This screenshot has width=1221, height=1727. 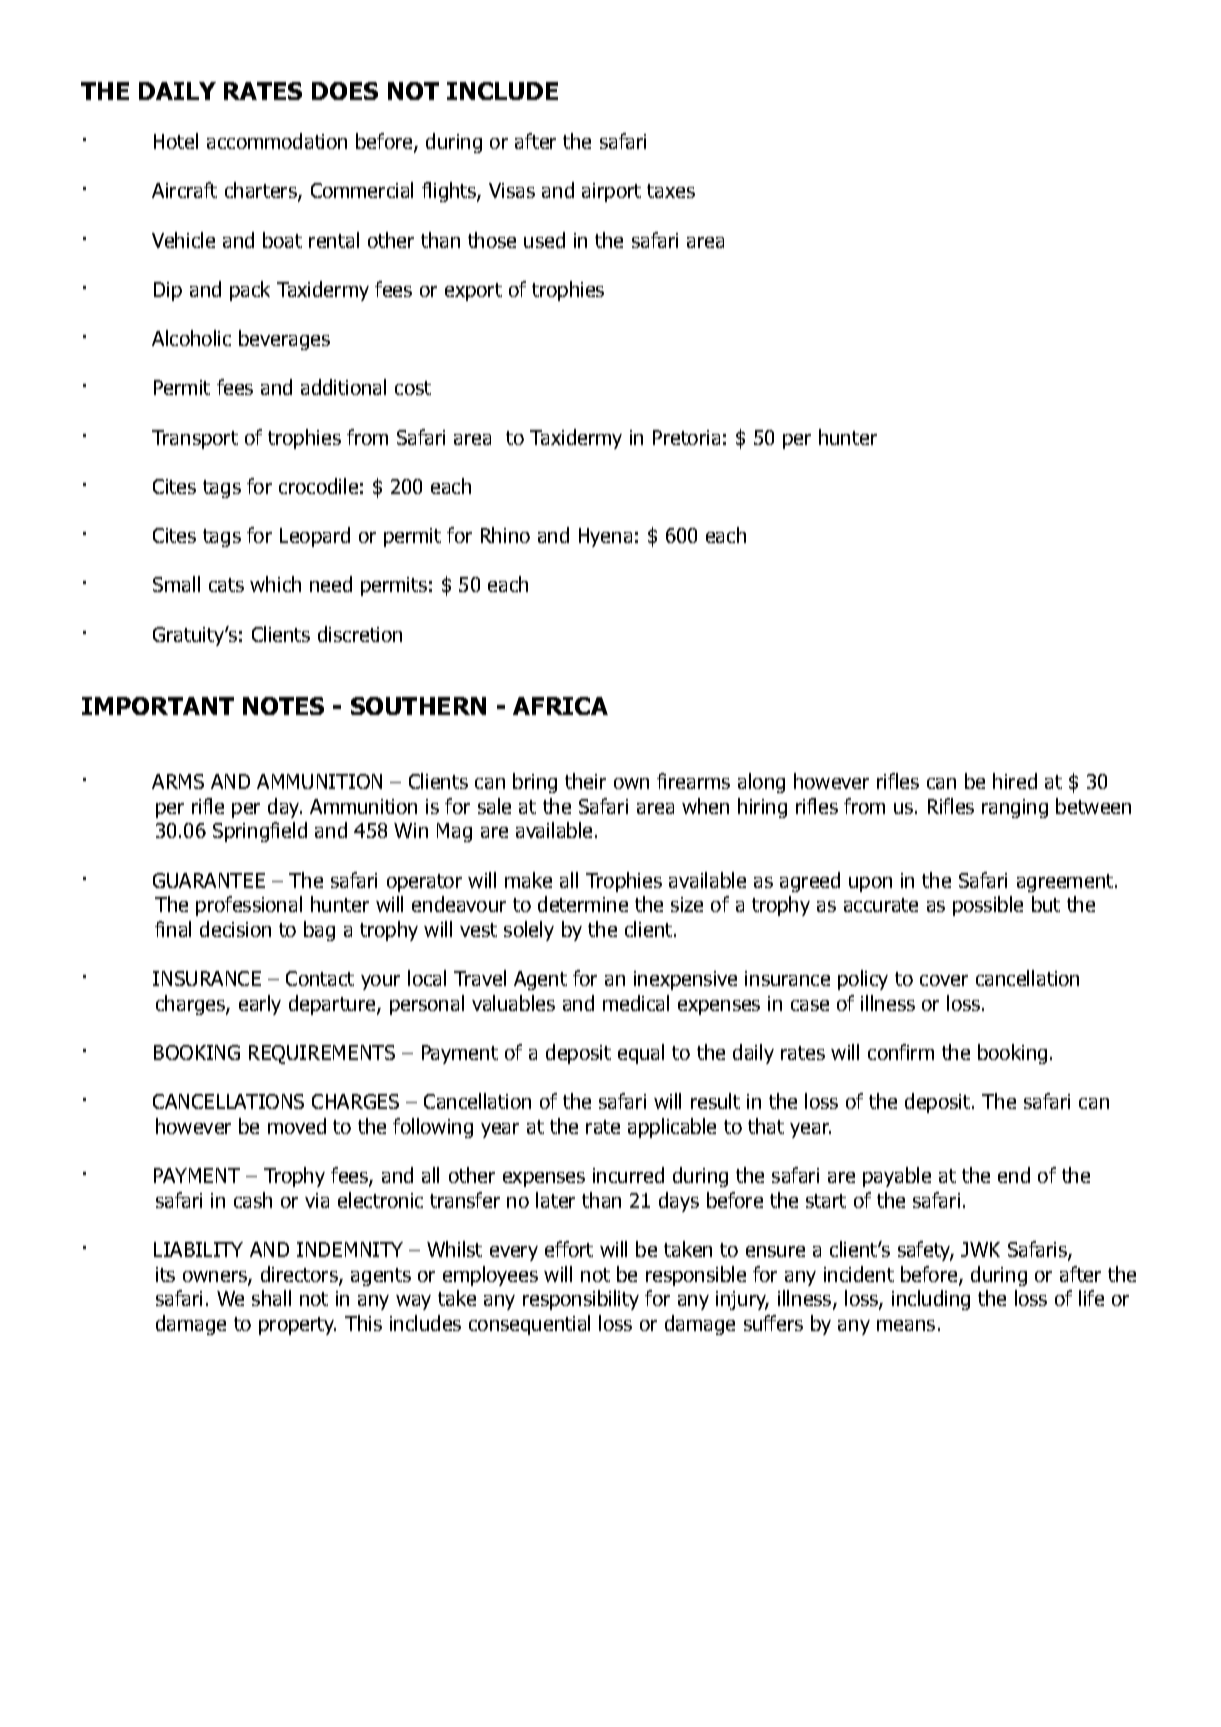 What do you see at coordinates (271, 1298) in the screenshot?
I see `shall` at bounding box center [271, 1298].
